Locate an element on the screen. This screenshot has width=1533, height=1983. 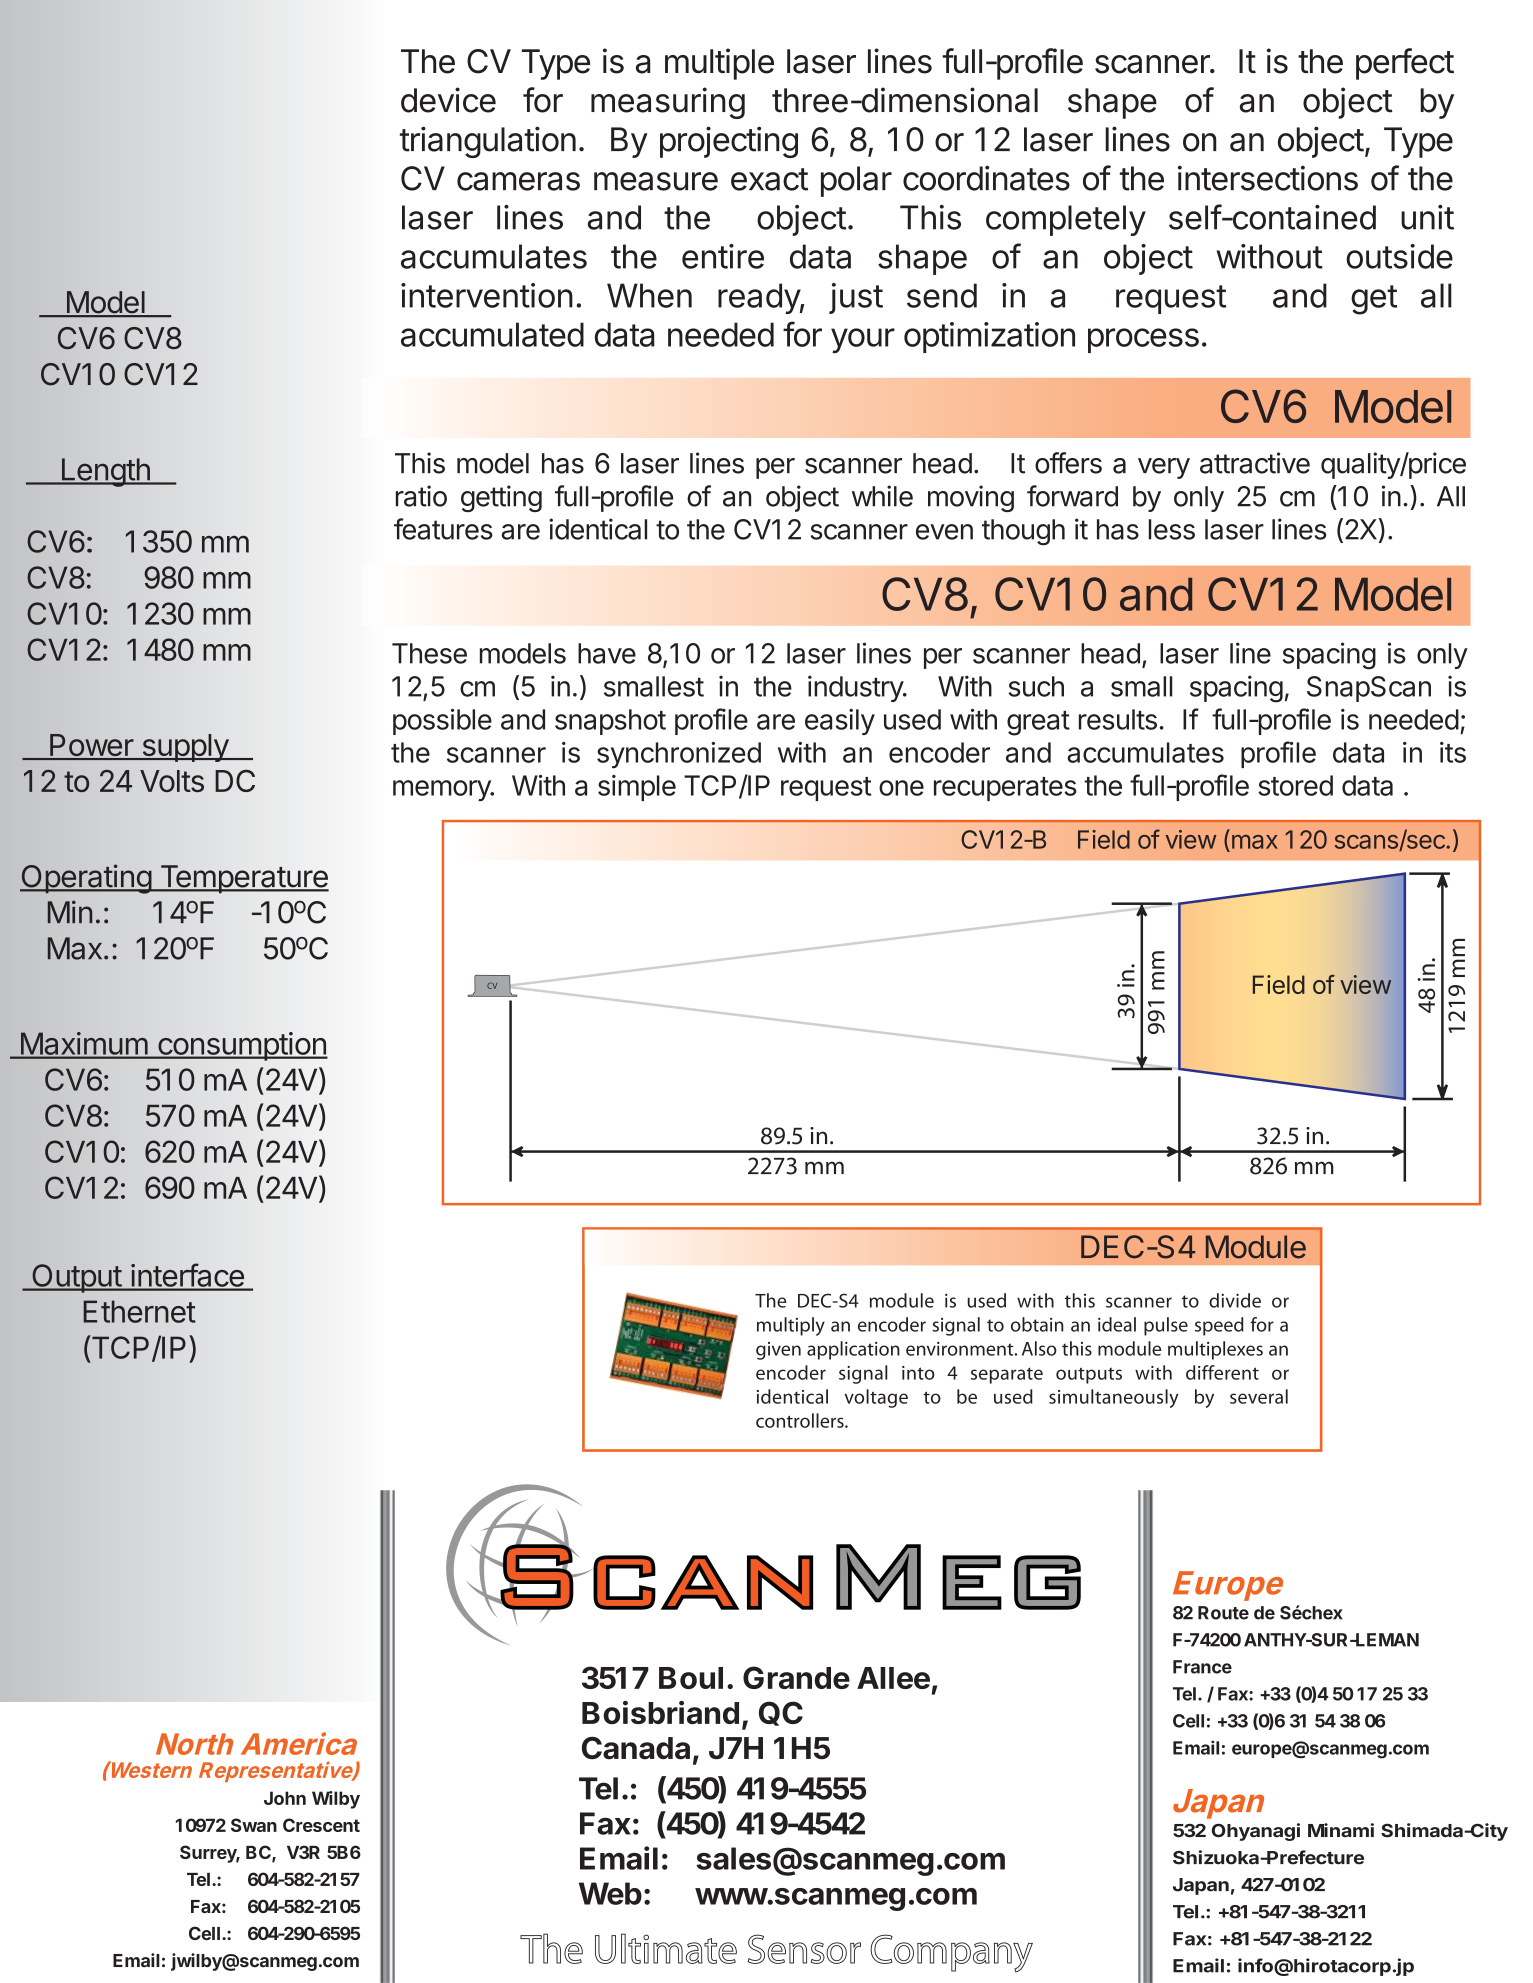
device is located at coordinates (448, 100).
